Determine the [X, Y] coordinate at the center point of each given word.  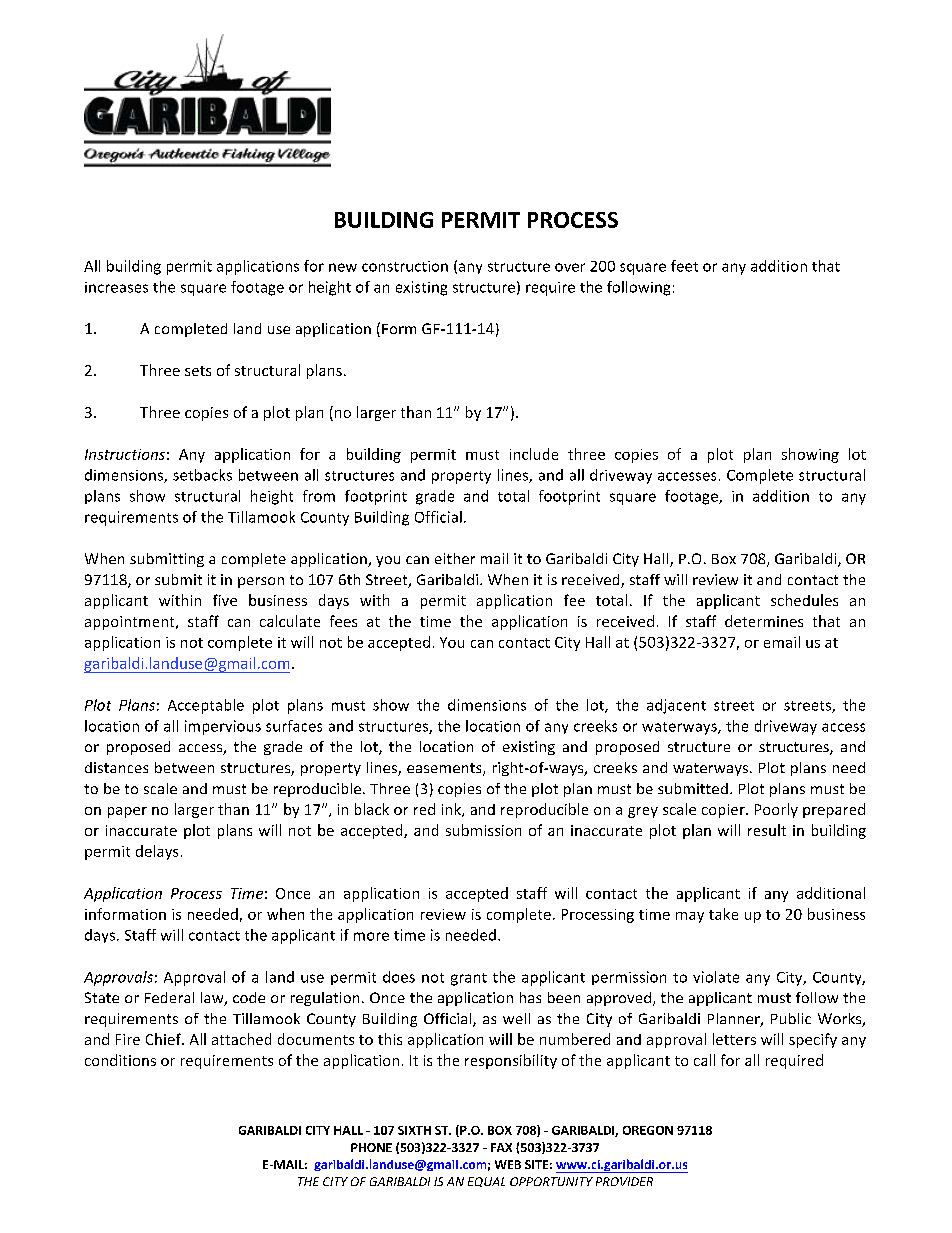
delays [157, 852]
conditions [120, 1060]
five [225, 600]
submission [483, 830]
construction [405, 266]
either [455, 558]
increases [116, 287]
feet [684, 266]
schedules [804, 600]
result [767, 830]
